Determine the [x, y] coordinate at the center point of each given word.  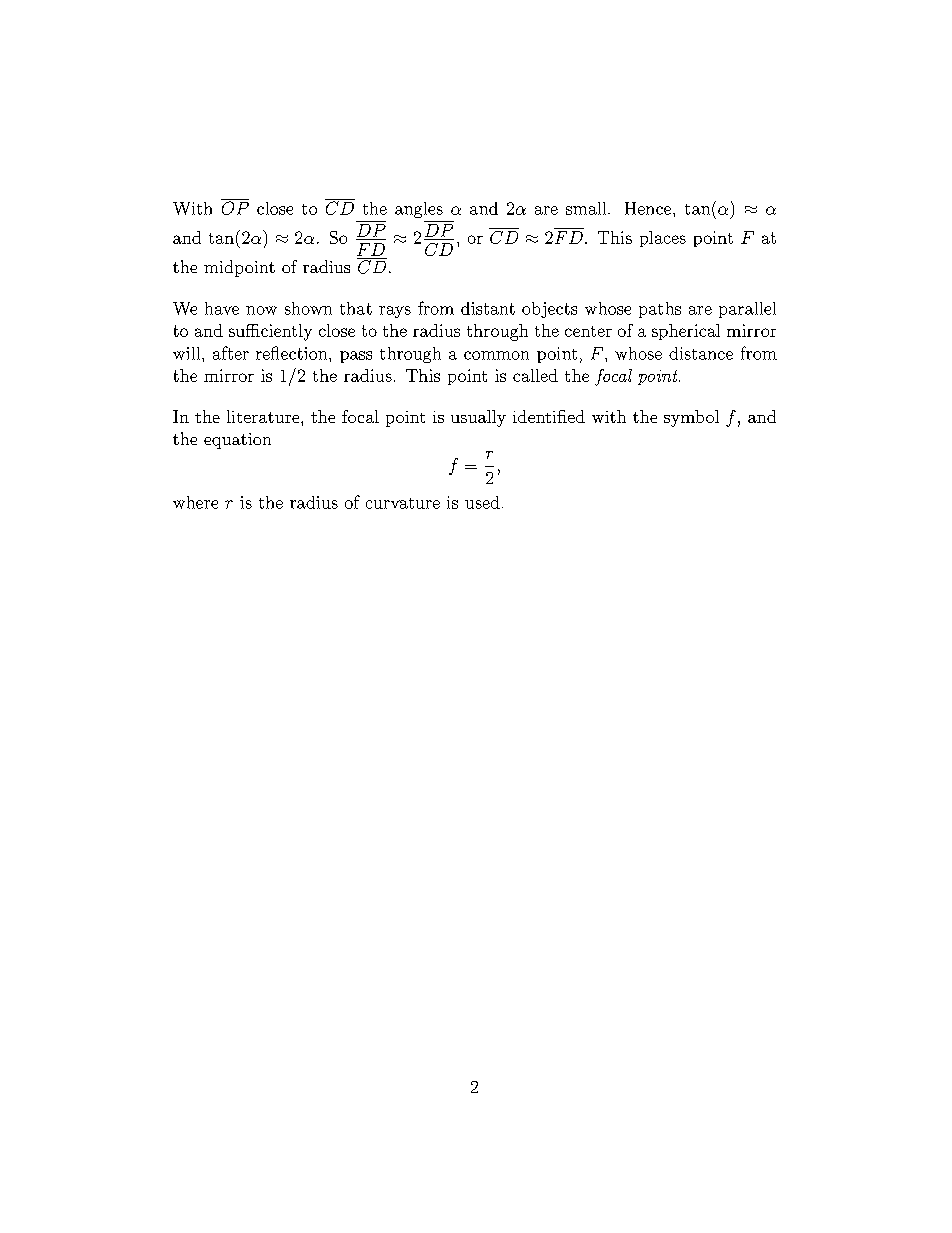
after [231, 353]
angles [419, 210]
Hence [648, 208]
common [496, 355]
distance [701, 353]
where [195, 502]
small [587, 208]
